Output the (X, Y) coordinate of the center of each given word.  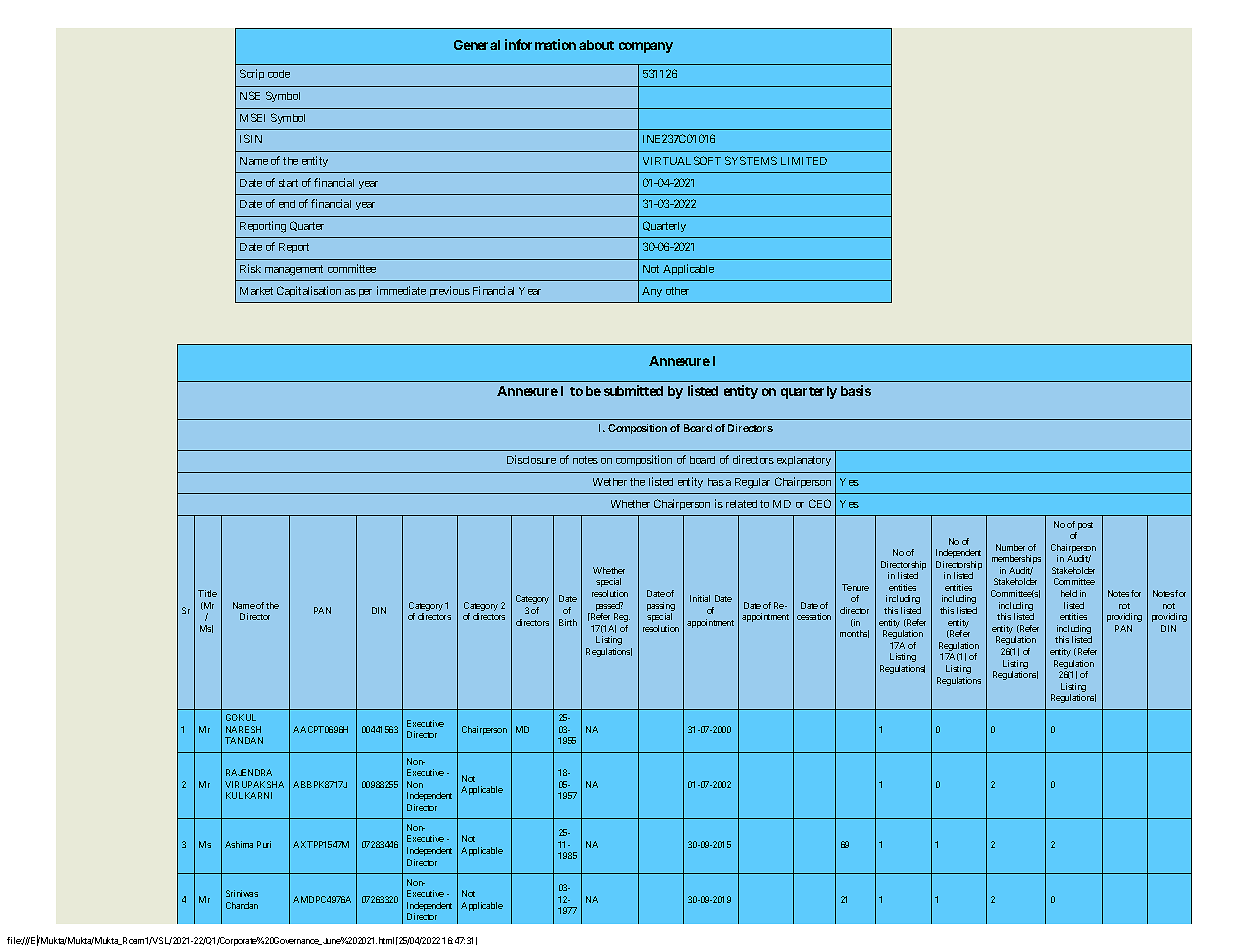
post (1084, 527)
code (279, 74)
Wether (610, 482)
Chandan (242, 905)
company (646, 47)
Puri (264, 844)
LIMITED (804, 161)
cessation (814, 616)
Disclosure (531, 459)
